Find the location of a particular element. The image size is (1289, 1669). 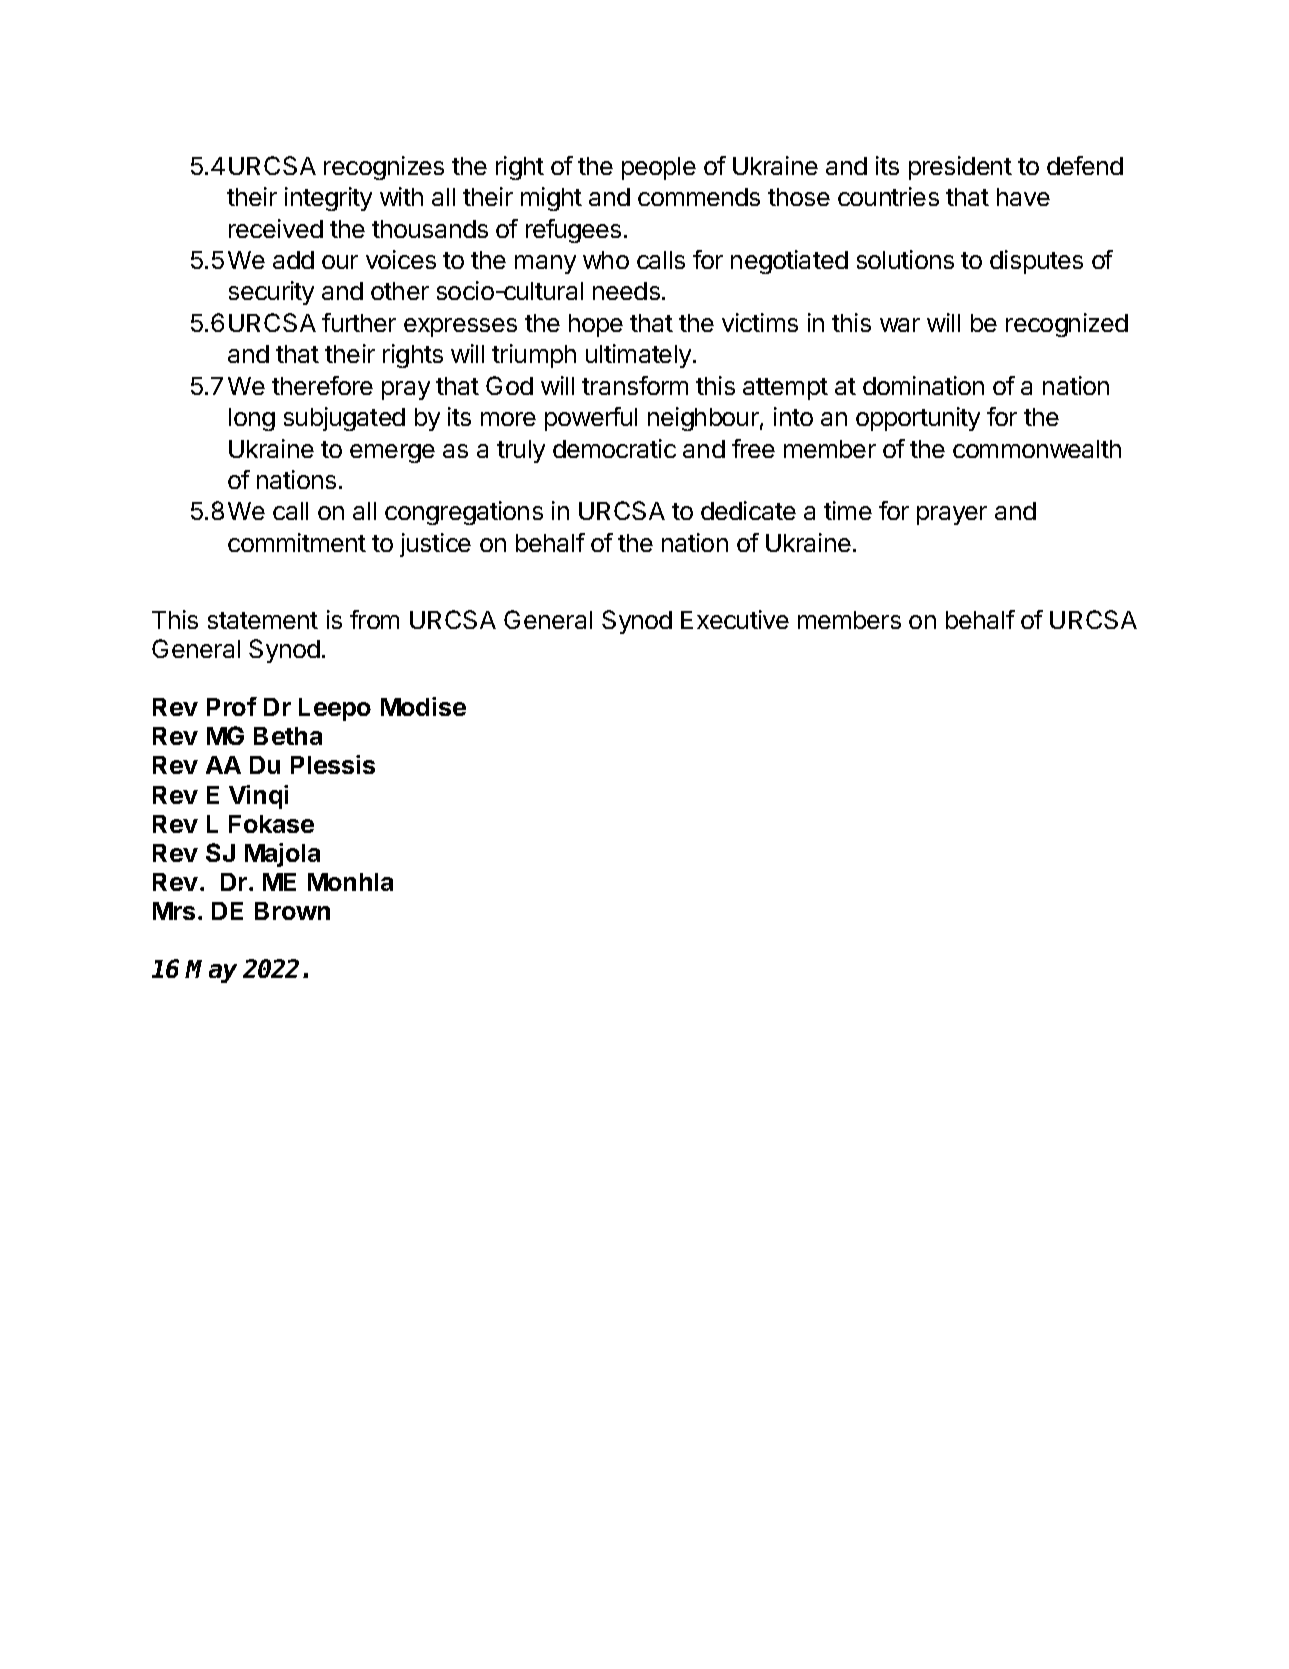

Executive is located at coordinates (735, 619).
